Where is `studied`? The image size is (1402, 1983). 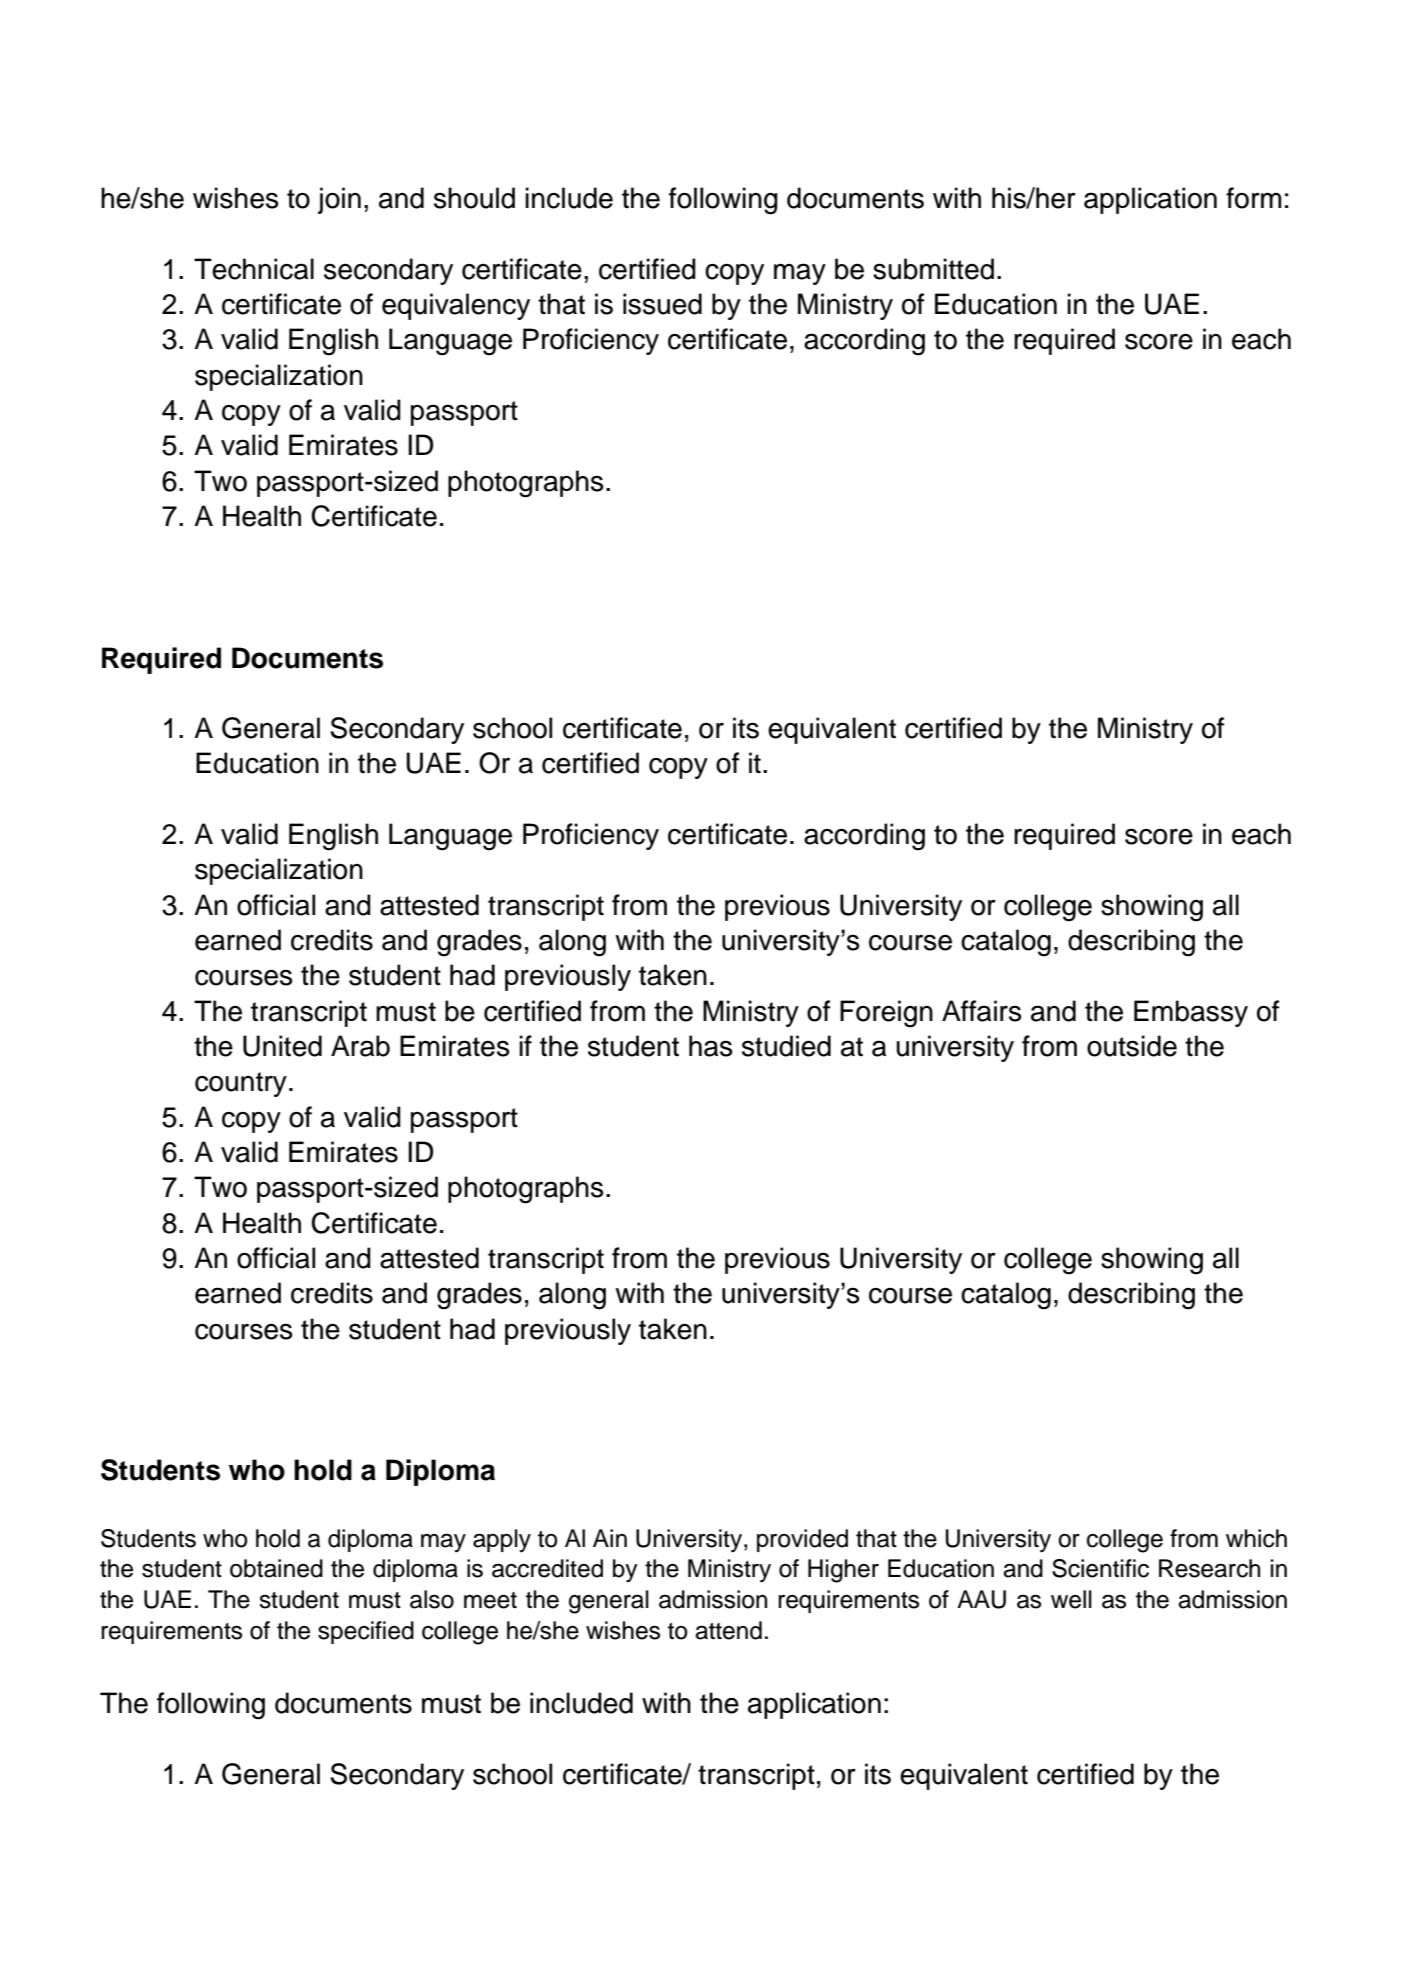
studied is located at coordinates (786, 1046).
